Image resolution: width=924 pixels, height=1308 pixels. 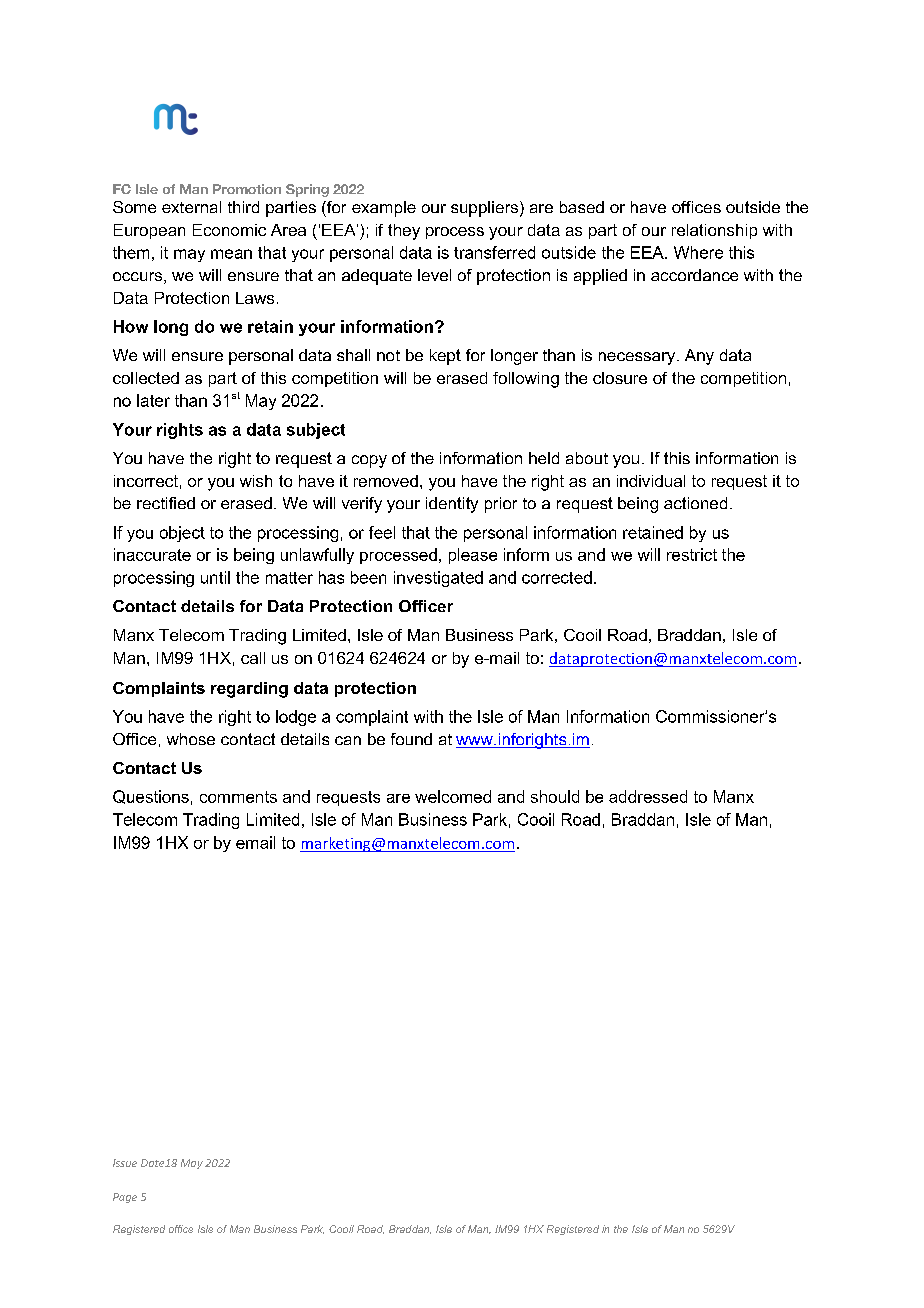 I want to click on Issue, so click(x=125, y=1163).
